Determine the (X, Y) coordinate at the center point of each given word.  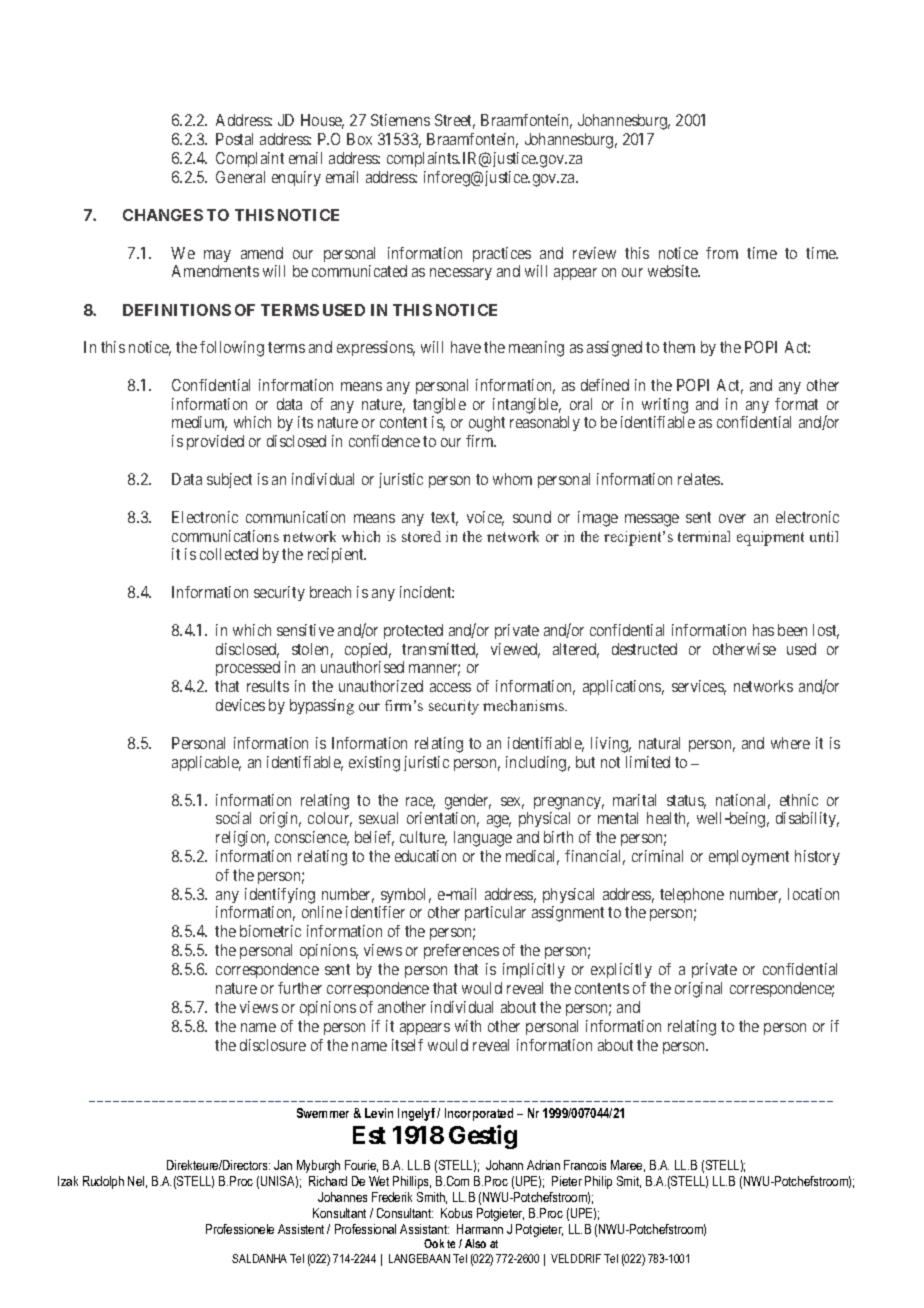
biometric (270, 931)
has (763, 630)
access (450, 687)
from (722, 253)
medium (199, 423)
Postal (234, 139)
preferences (461, 951)
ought (487, 424)
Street (455, 121)
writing (665, 406)
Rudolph (103, 1182)
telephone (692, 895)
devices (240, 705)
